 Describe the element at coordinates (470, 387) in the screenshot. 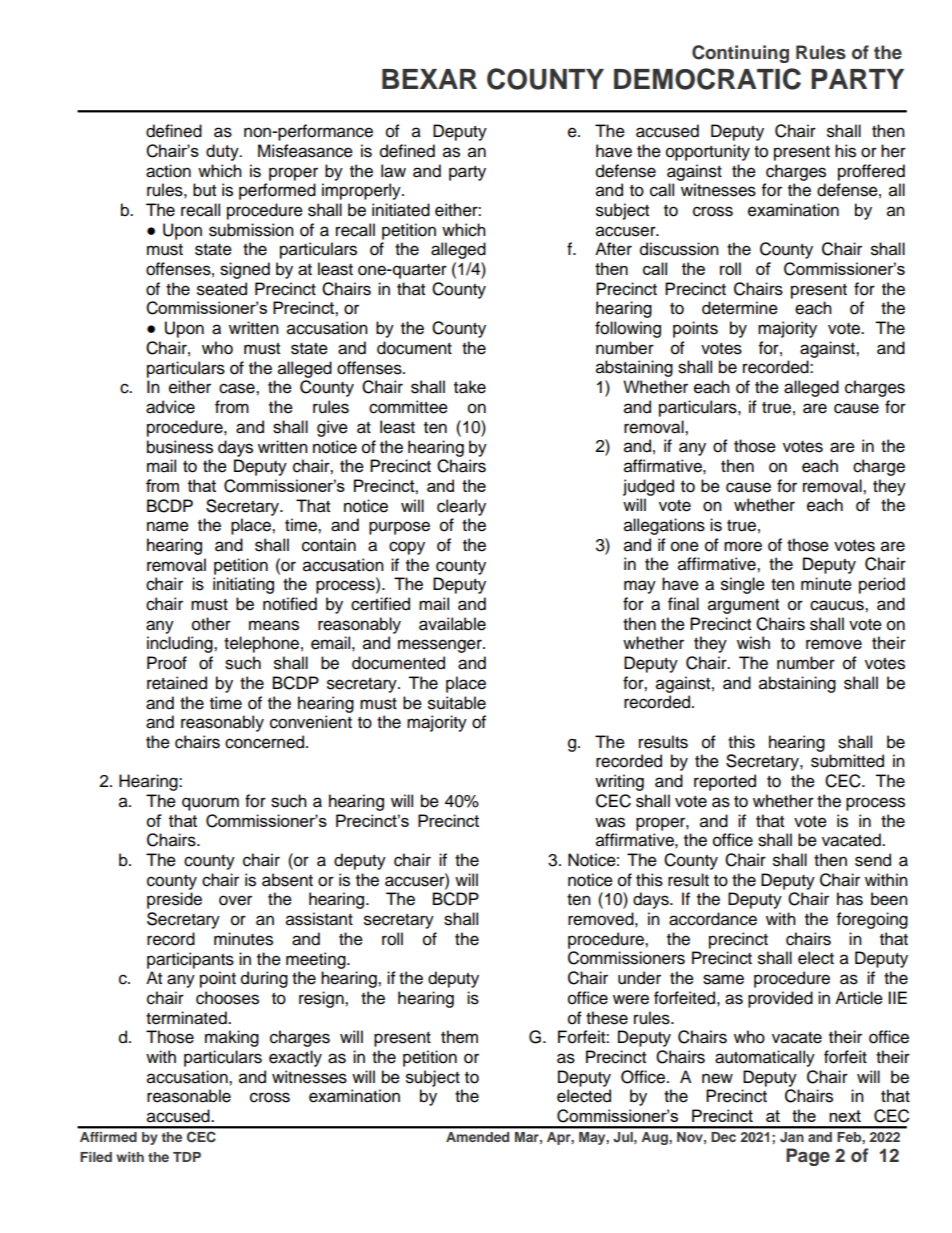

I see `take` at that location.
